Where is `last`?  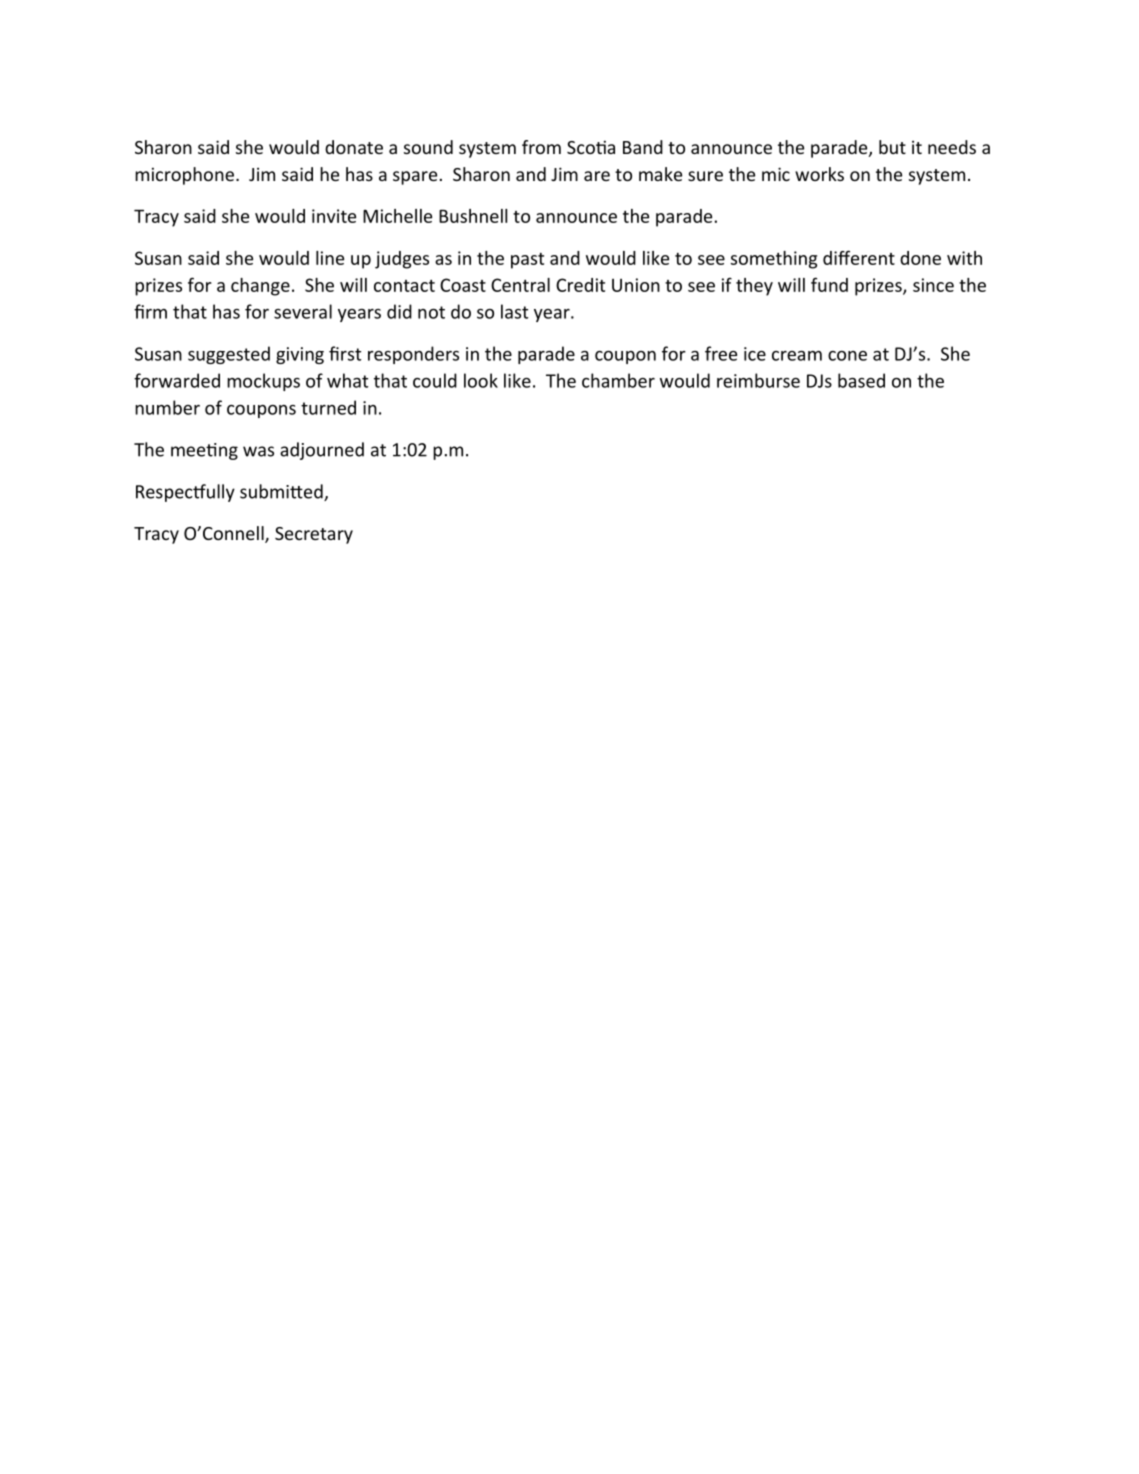 last is located at coordinates (514, 311).
